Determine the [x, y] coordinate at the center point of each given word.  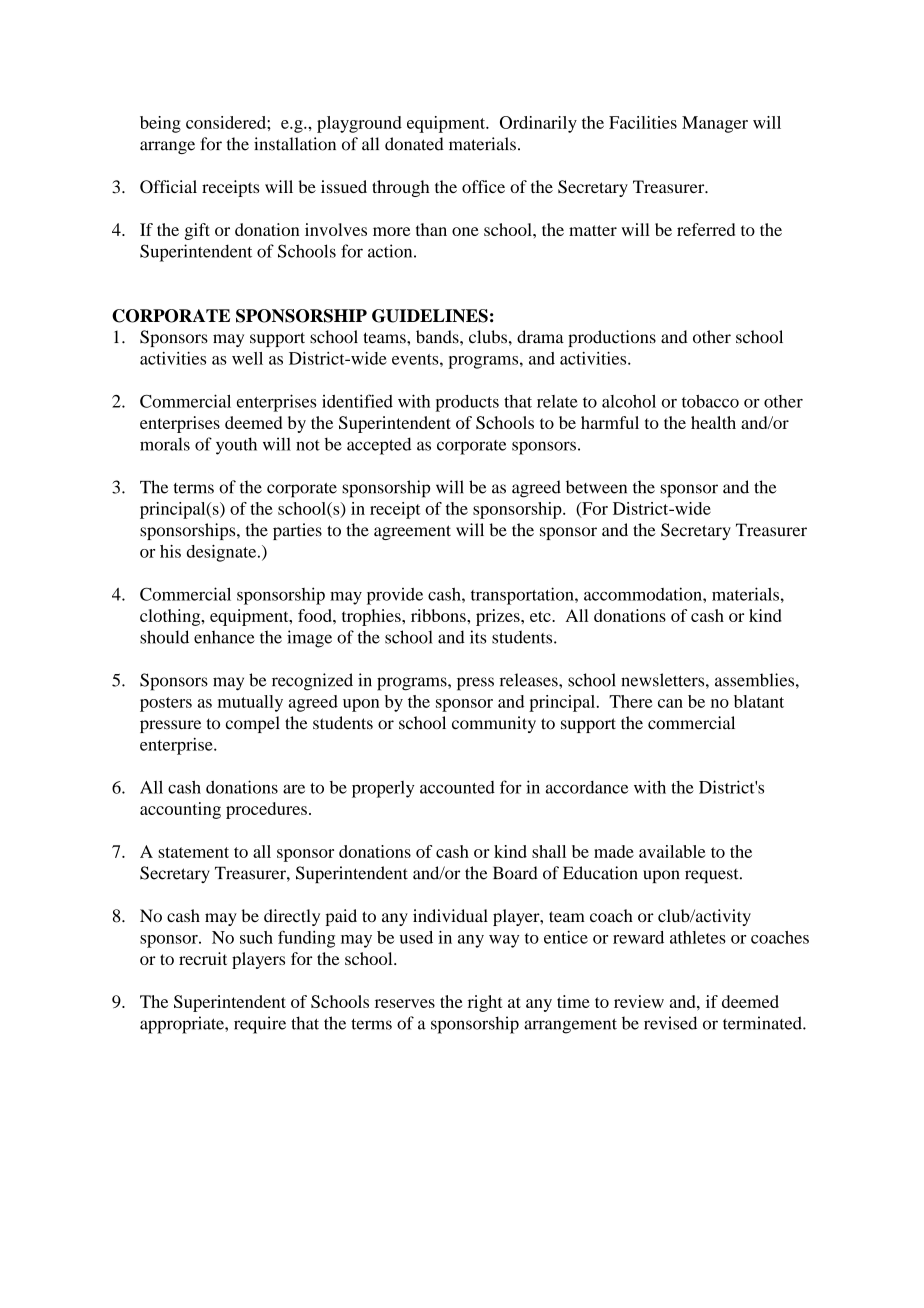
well [247, 358]
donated [414, 144]
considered [227, 122]
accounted [457, 787]
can [670, 703]
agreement [412, 532]
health [713, 422]
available [672, 851]
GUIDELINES [430, 316]
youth [236, 446]
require [260, 1025]
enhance [224, 637]
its [478, 637]
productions [612, 338]
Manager [715, 124]
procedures [266, 810]
